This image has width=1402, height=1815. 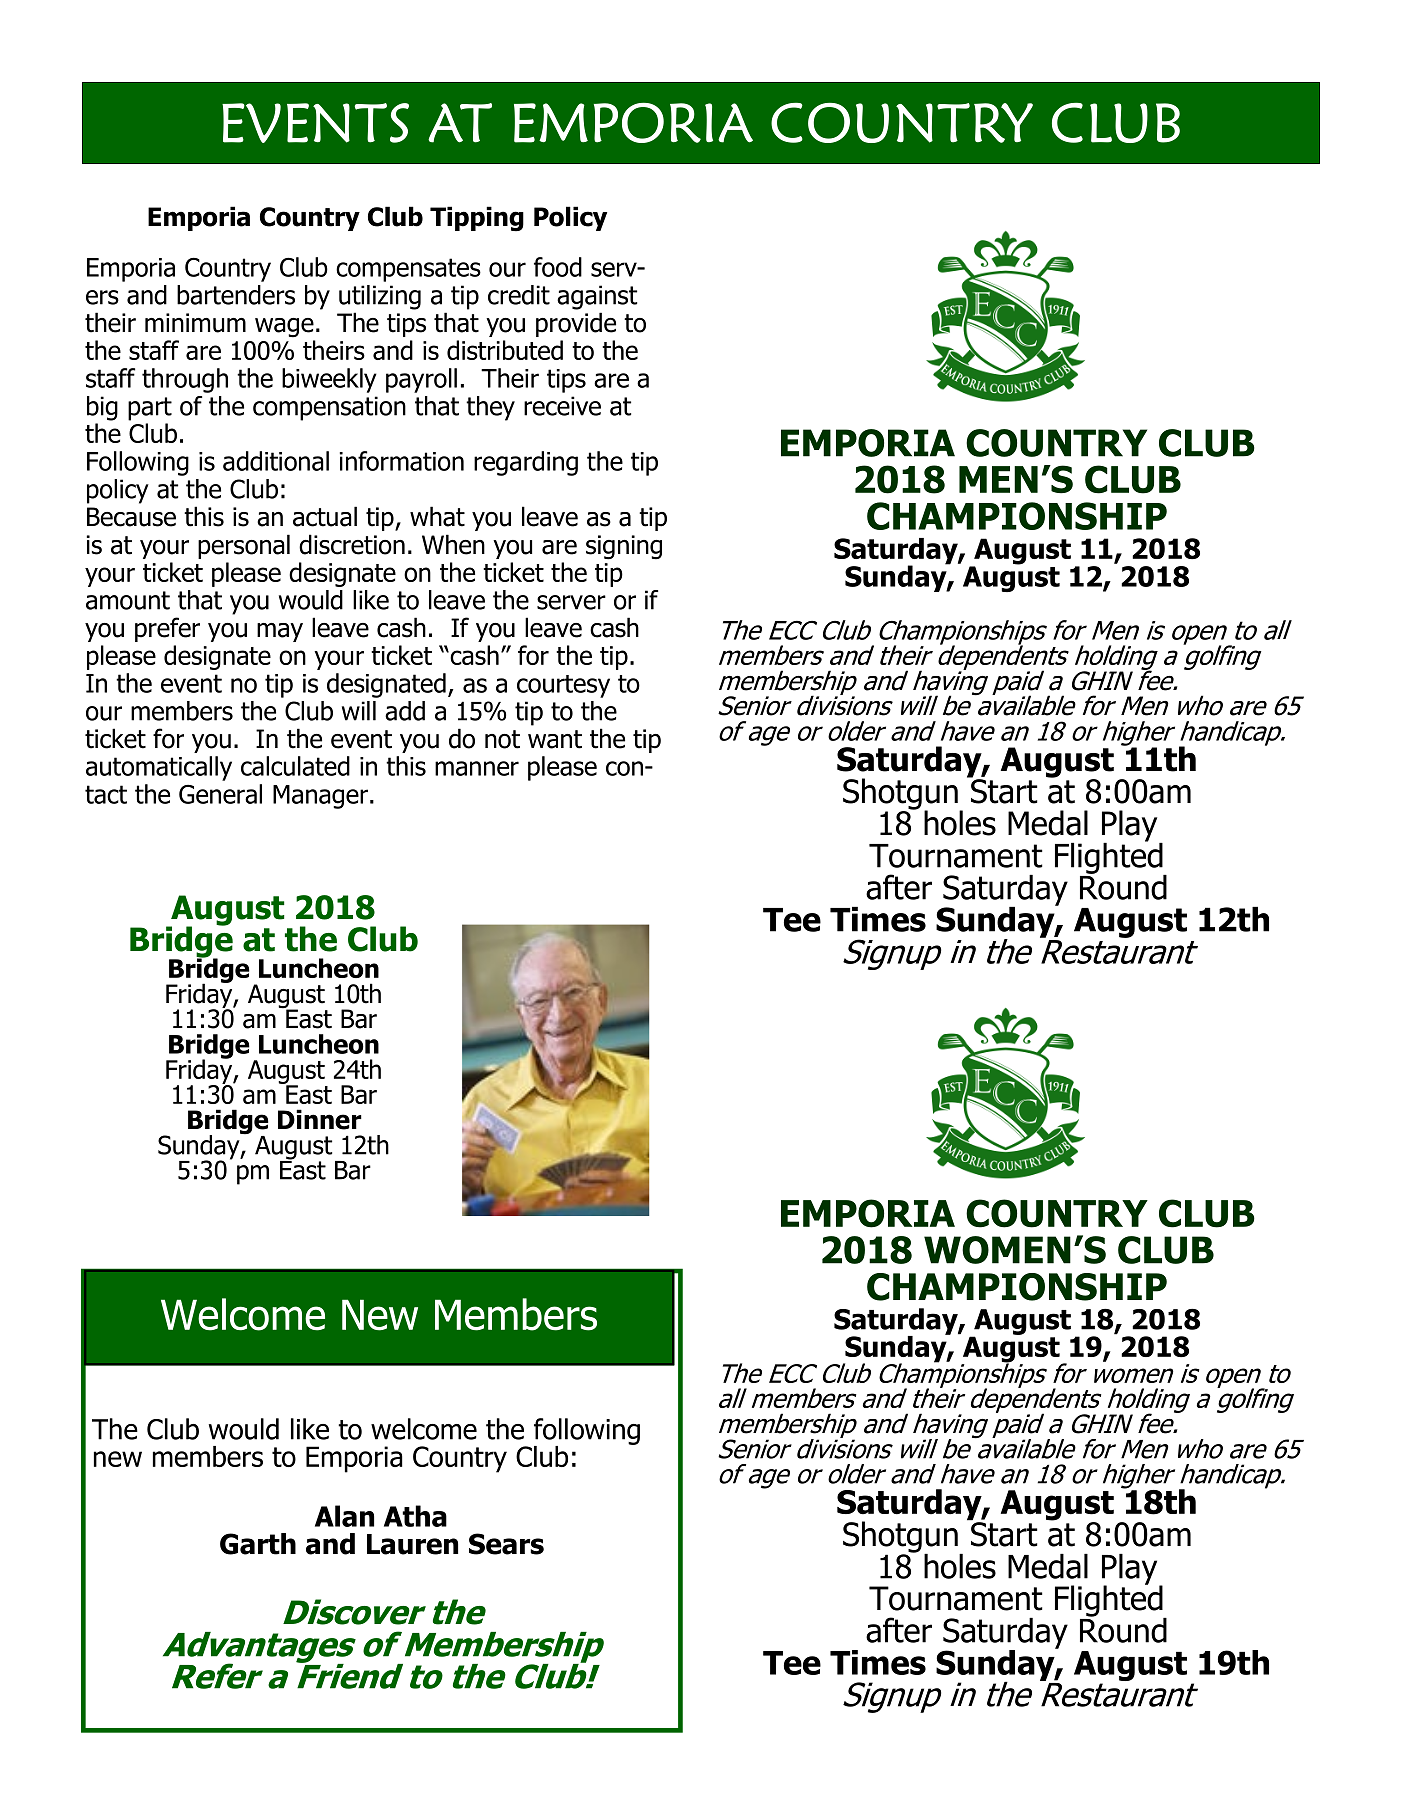 I want to click on Alan, so click(x=344, y=1516).
